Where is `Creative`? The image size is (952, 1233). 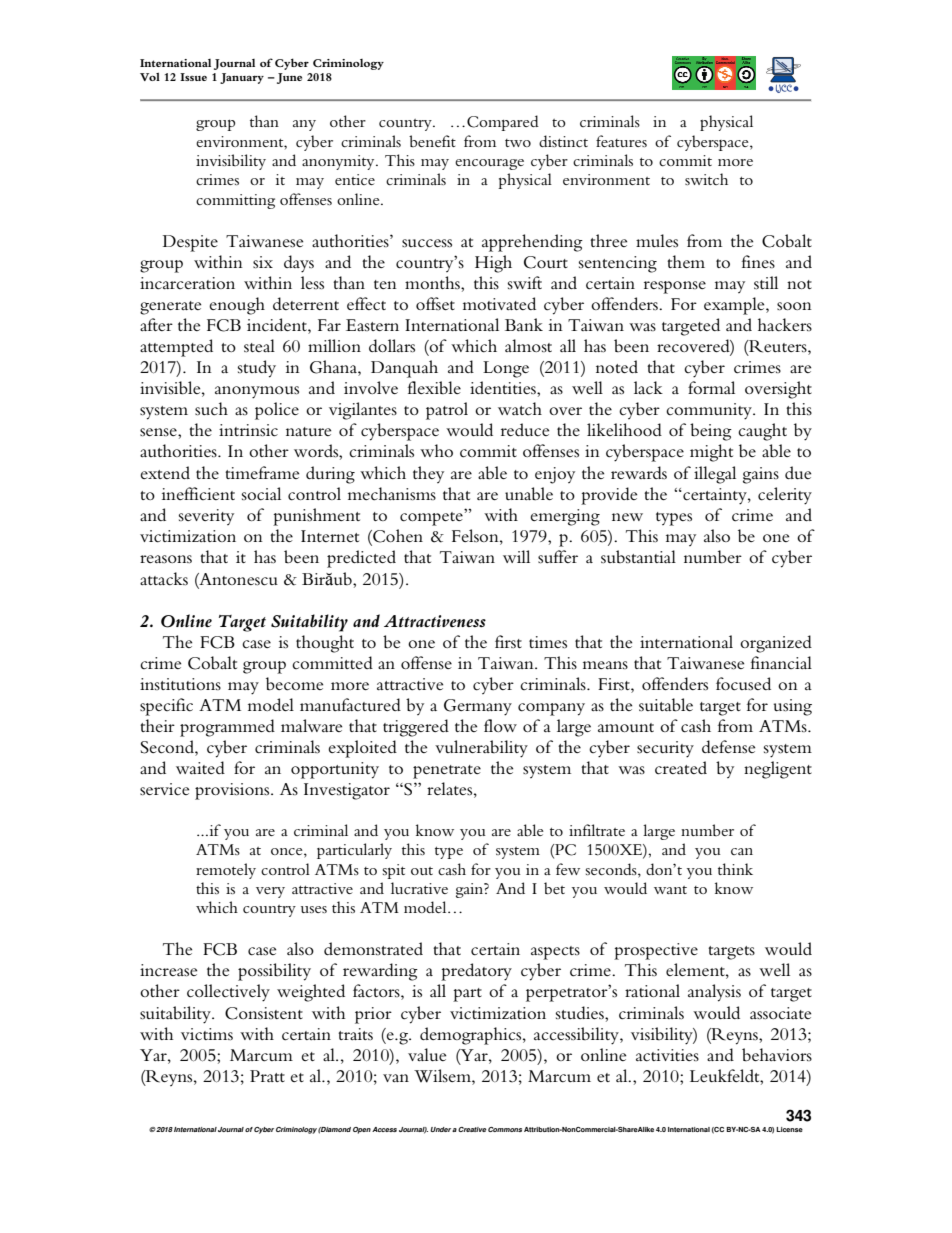
Creative is located at coordinates (472, 1129).
